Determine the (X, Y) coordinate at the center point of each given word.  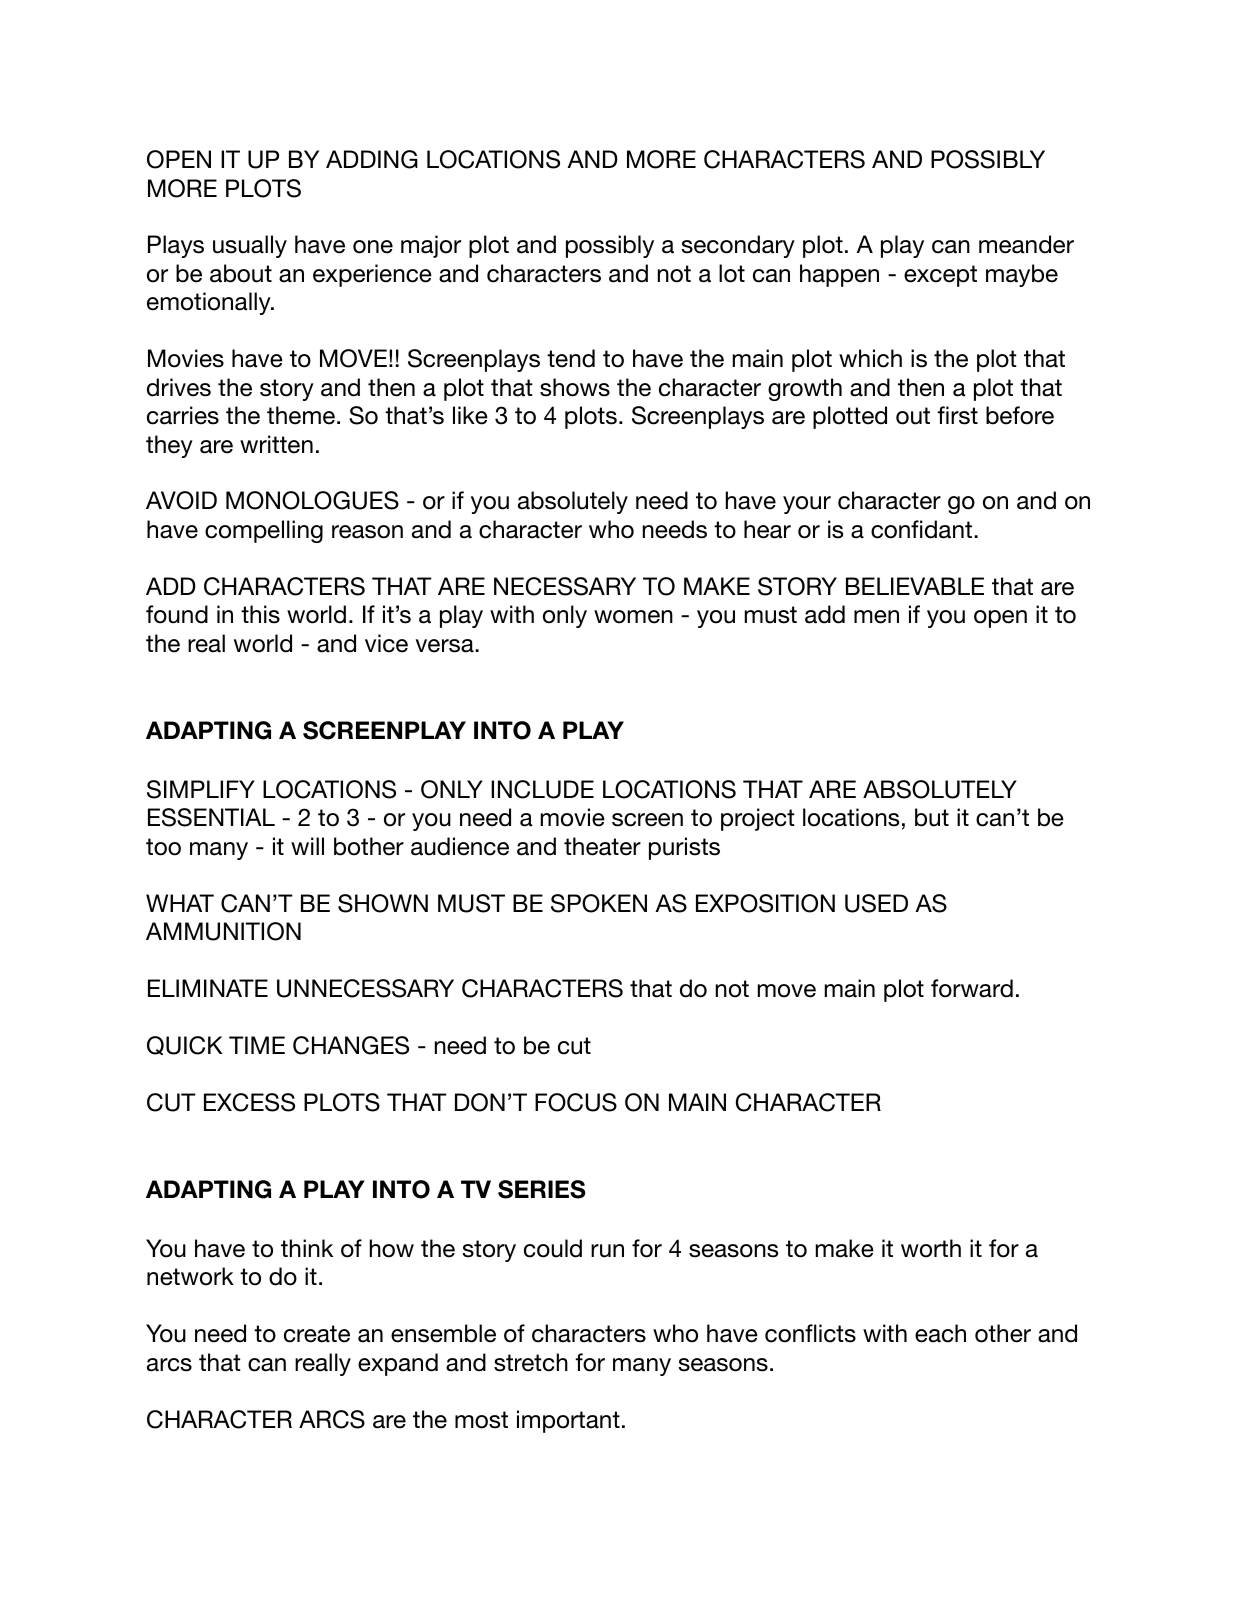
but (932, 817)
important (568, 1421)
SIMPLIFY (201, 789)
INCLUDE (542, 789)
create (317, 1334)
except (940, 276)
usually (250, 246)
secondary (738, 246)
